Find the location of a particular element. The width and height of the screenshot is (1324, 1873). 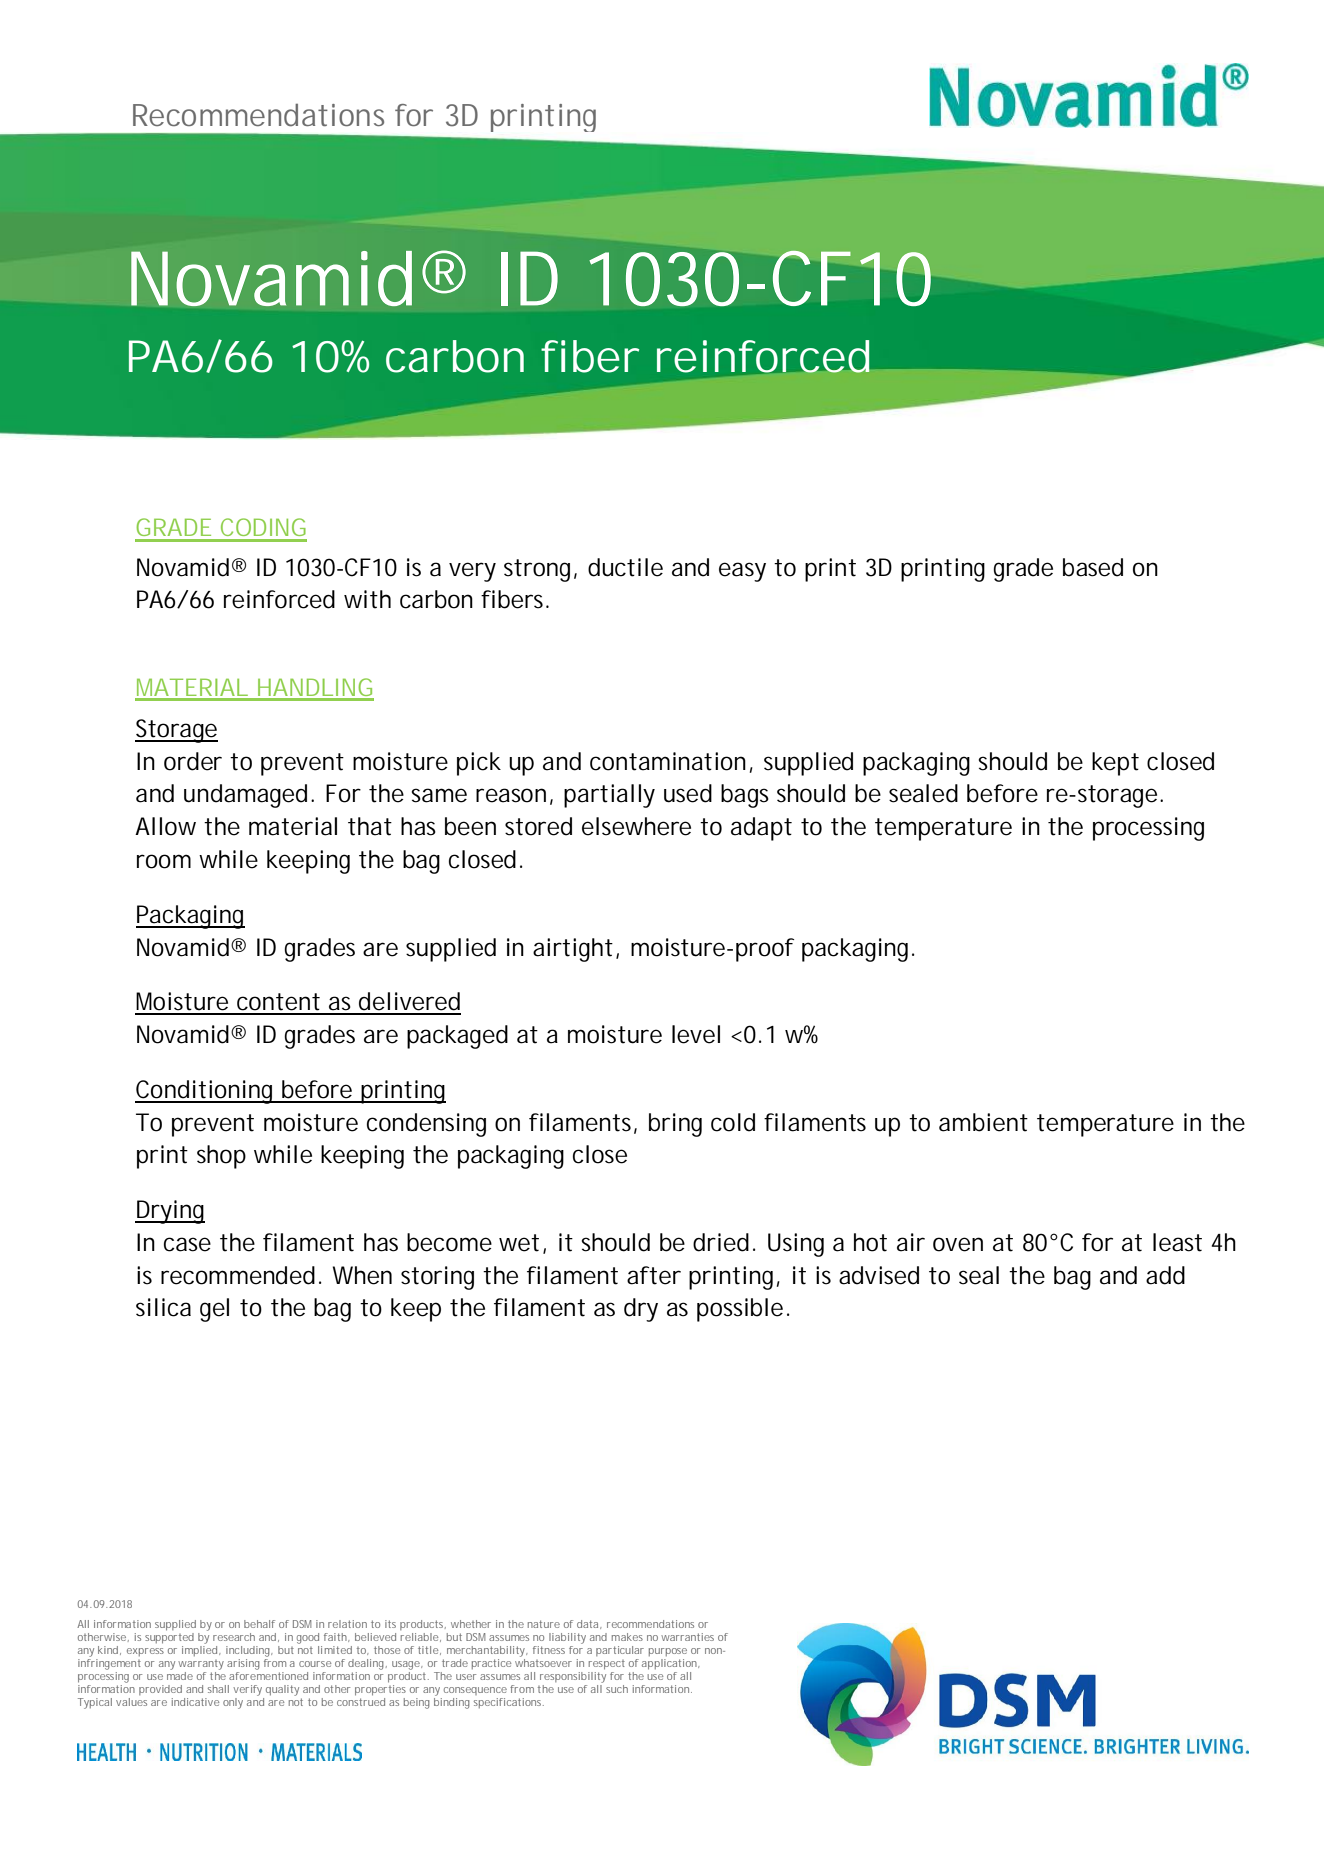

ambient is located at coordinates (983, 1122).
